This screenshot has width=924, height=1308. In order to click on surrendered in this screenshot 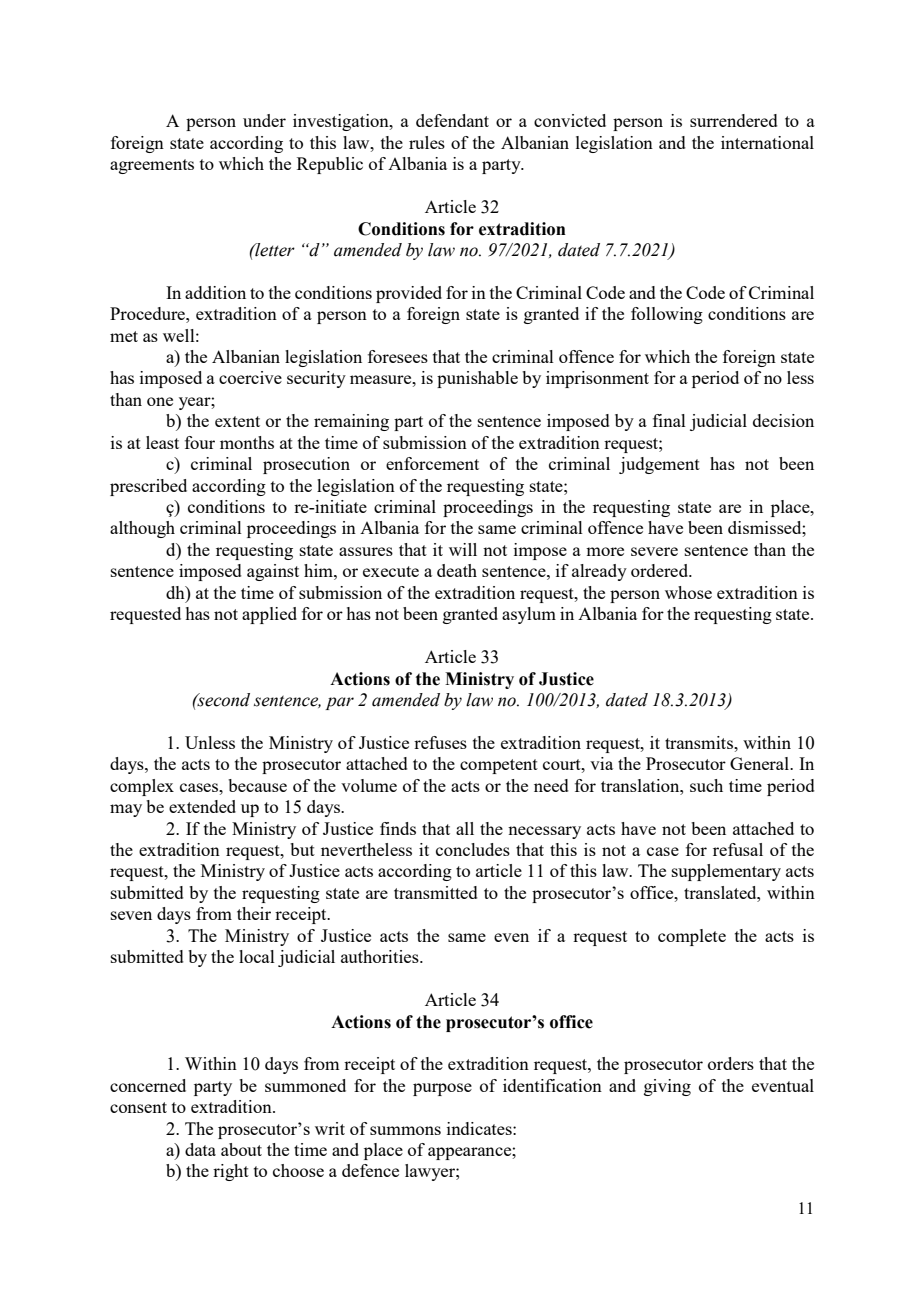, I will do `click(734, 120)`.
